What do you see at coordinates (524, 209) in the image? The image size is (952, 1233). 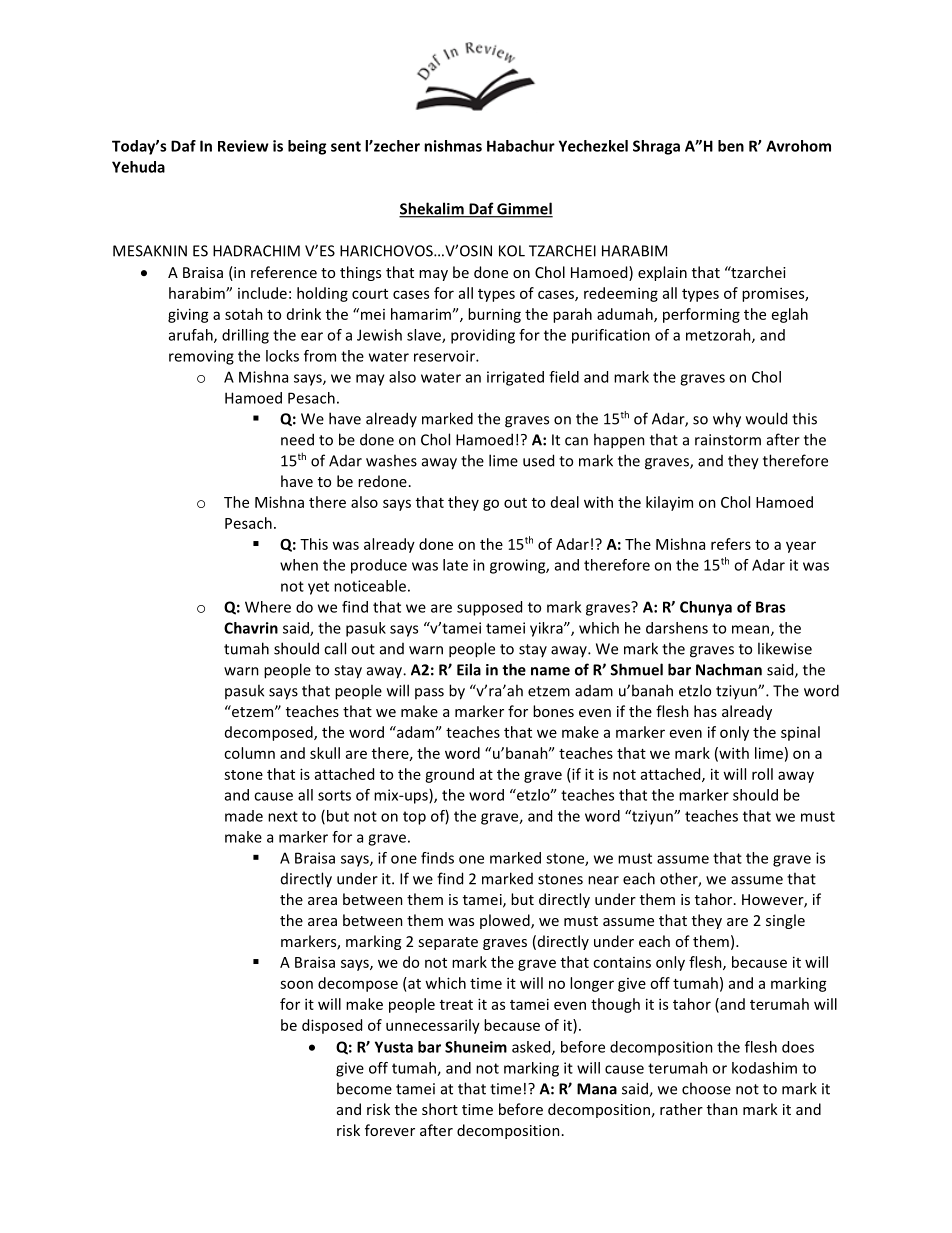 I see `Gimmel` at bounding box center [524, 209].
